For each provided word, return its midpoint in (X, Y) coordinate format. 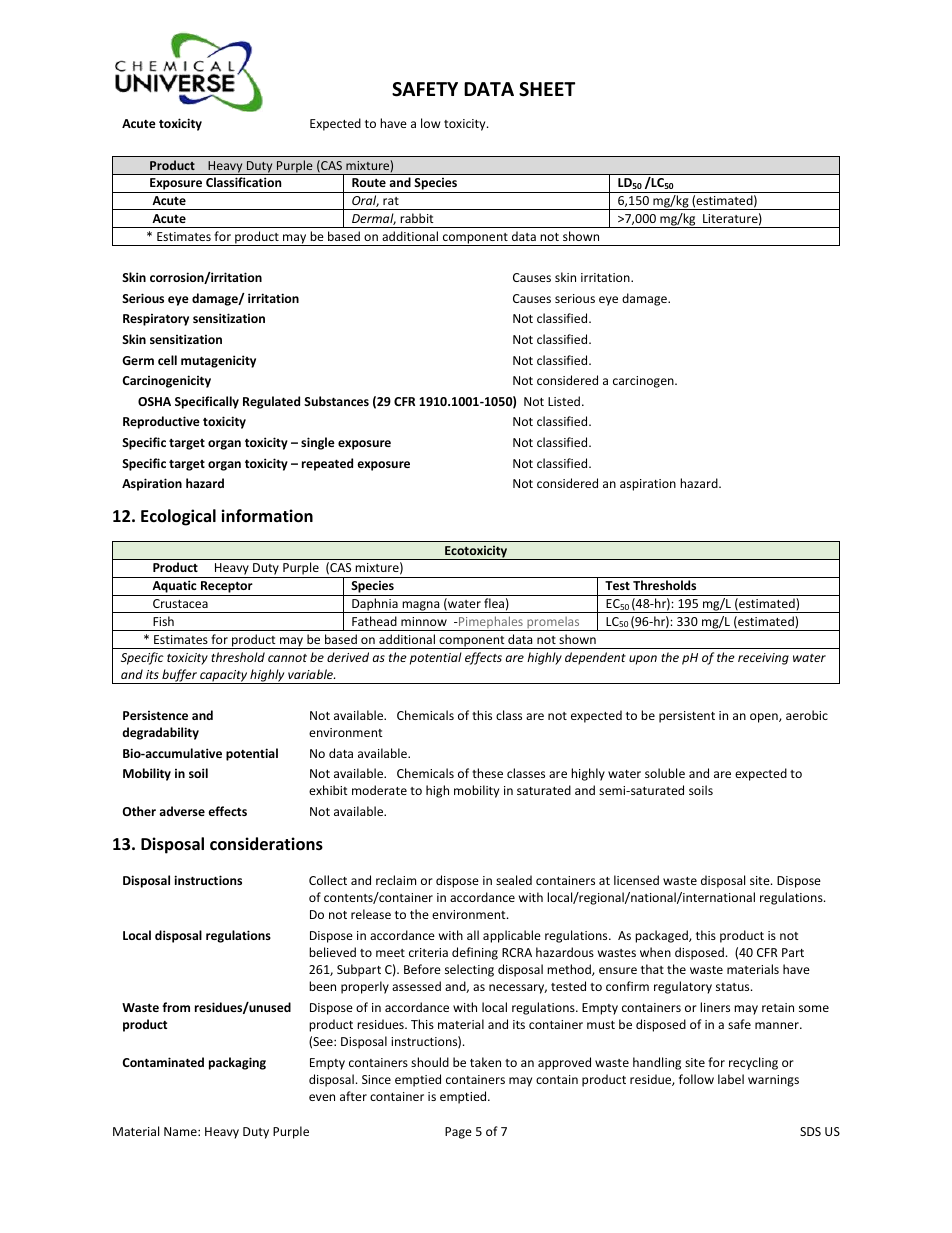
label (731, 1079)
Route (369, 182)
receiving (763, 659)
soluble (665, 773)
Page (458, 1133)
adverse (182, 811)
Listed (565, 401)
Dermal (374, 219)
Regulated (271, 402)
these (487, 773)
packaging (237, 1063)
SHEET (547, 89)
